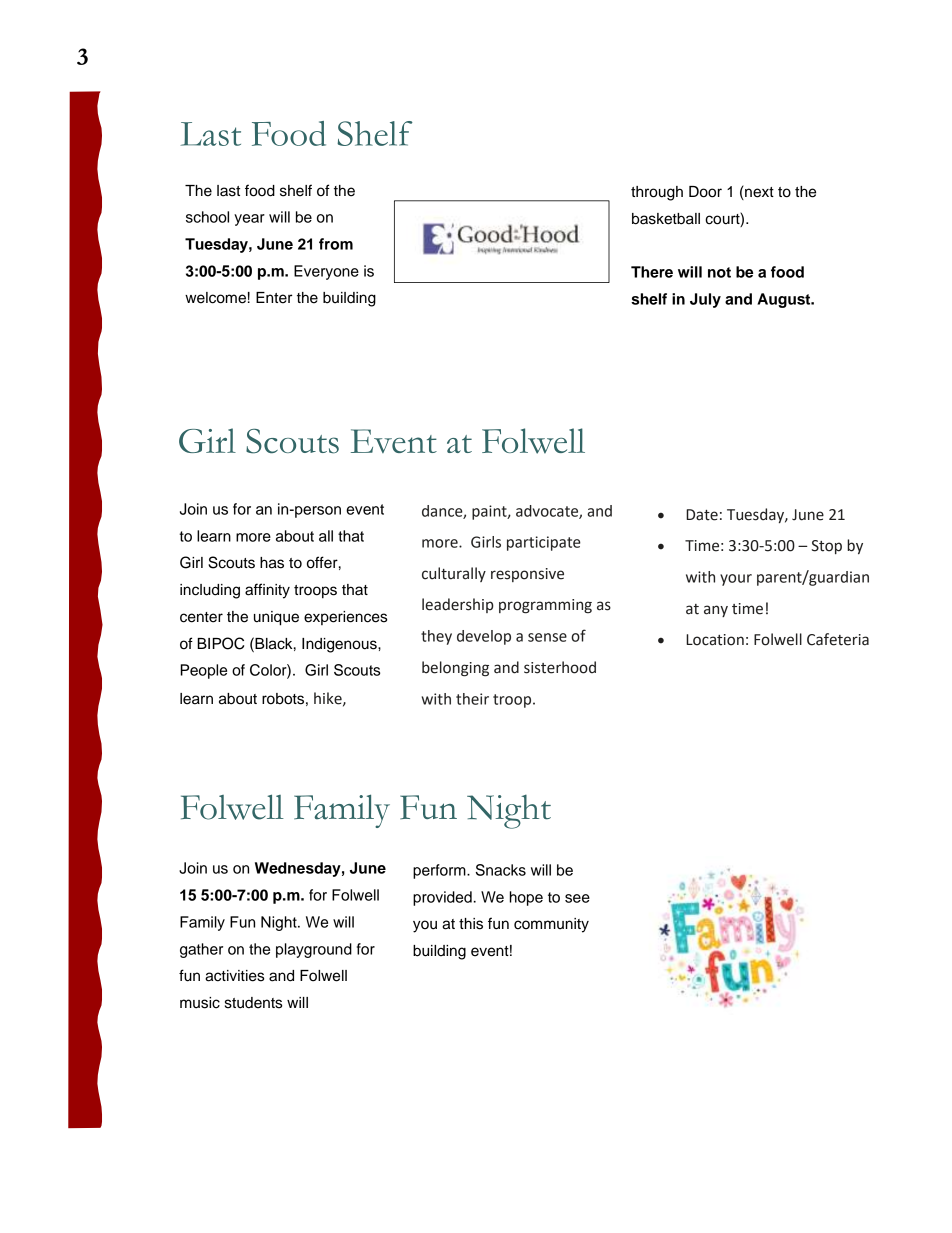  Describe the element at coordinates (544, 543) in the screenshot. I see `participate` at that location.
